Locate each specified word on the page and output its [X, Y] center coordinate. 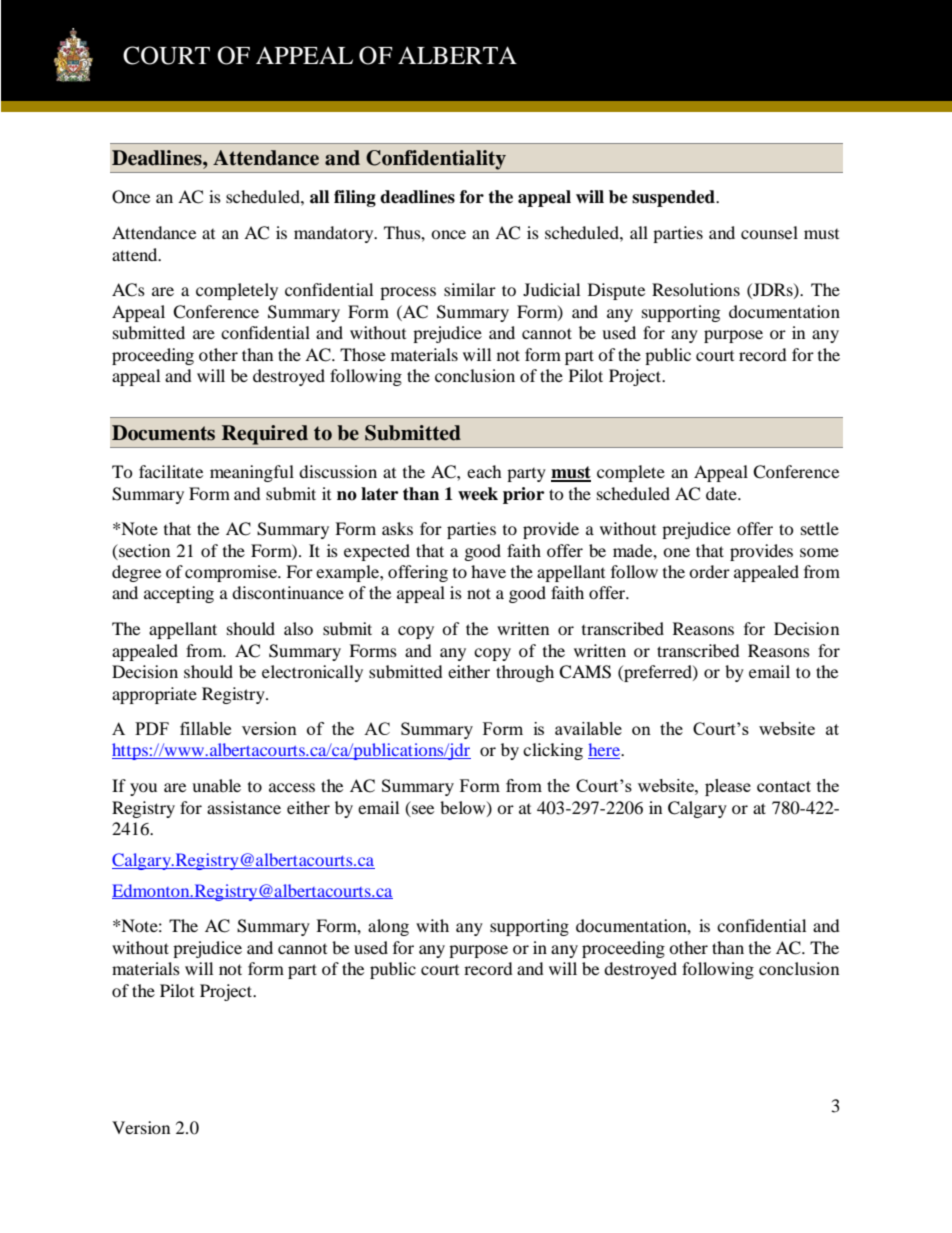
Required [265, 435]
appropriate [154, 695]
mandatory [335, 234]
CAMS [585, 672]
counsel [769, 232]
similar [470, 289]
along [388, 927]
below [464, 808]
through [525, 673]
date [722, 493]
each [484, 471]
